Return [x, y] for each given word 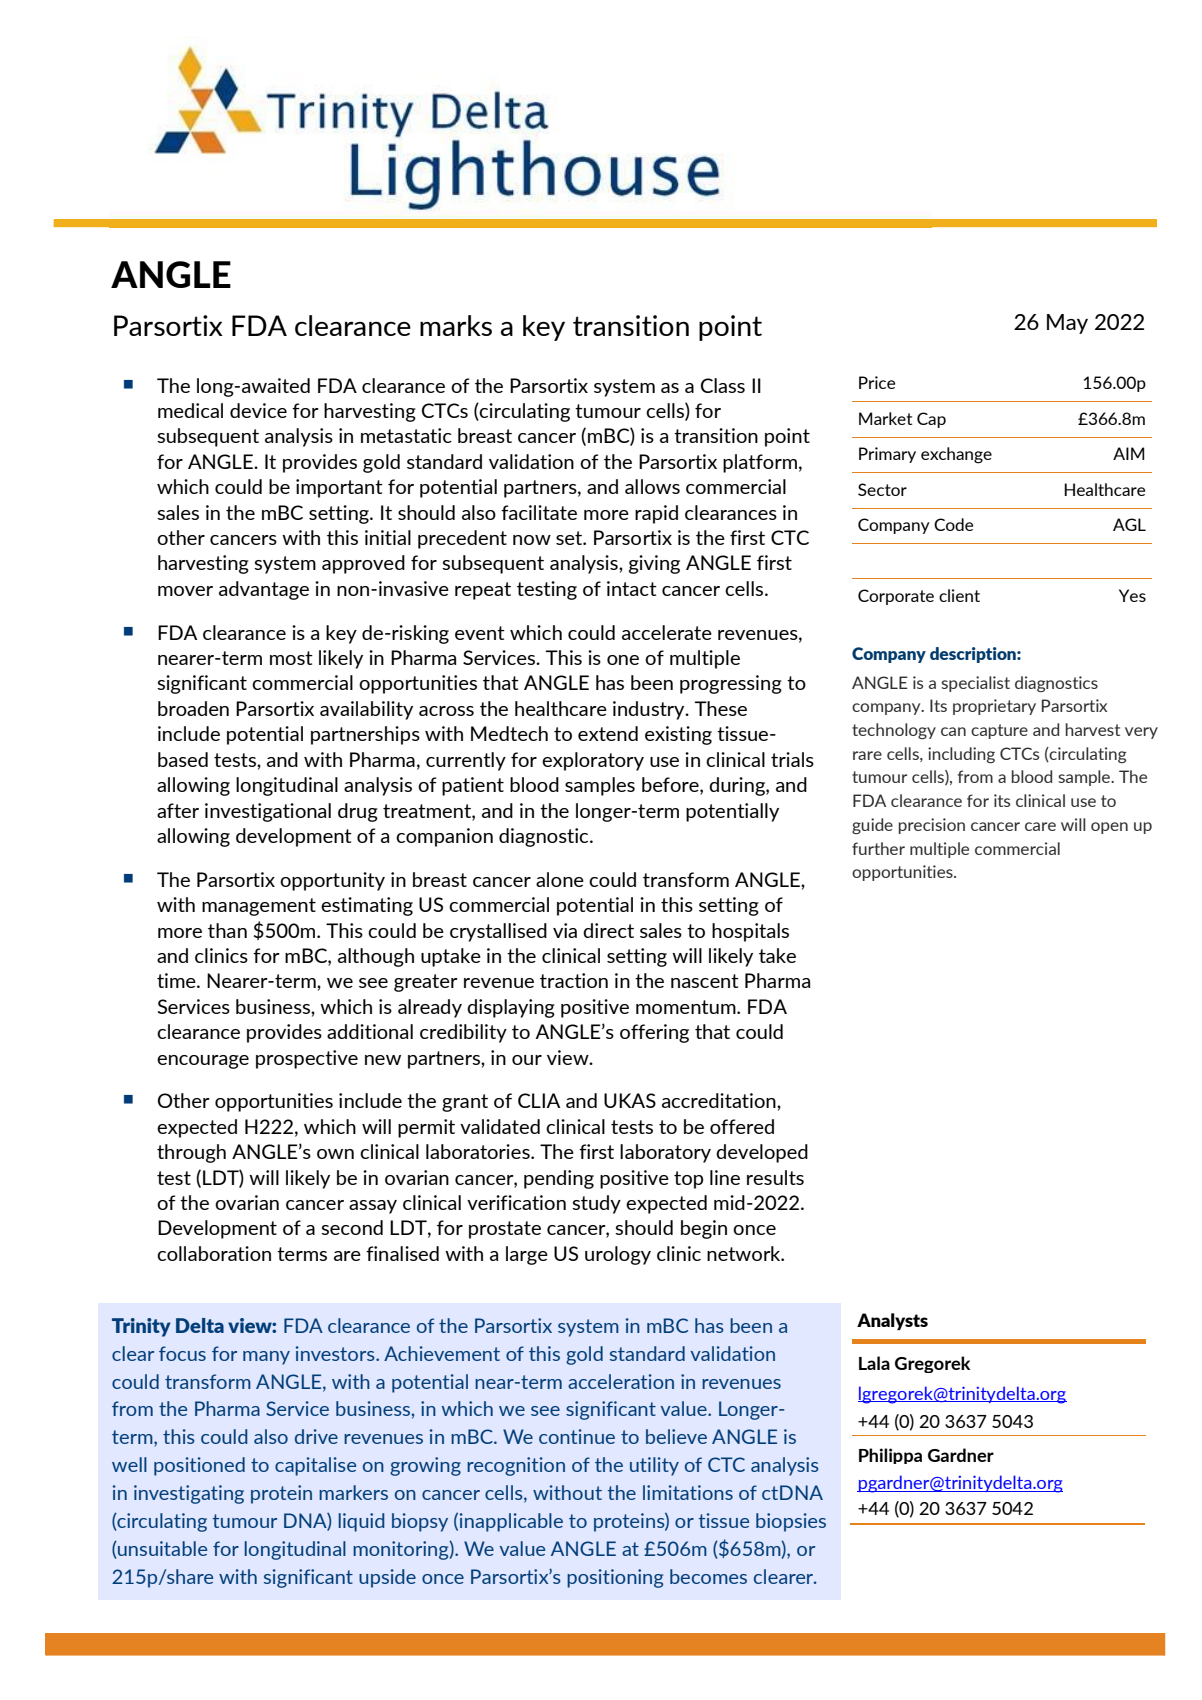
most [291, 658]
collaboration [214, 1253]
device [258, 410]
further [878, 848]
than [227, 930]
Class [723, 385]
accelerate [667, 632]
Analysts [892, 1321]
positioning [615, 1578]
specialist [975, 684]
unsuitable [161, 1548]
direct [608, 930]
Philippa [890, 1456]
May [1067, 324]
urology [618, 1255]
